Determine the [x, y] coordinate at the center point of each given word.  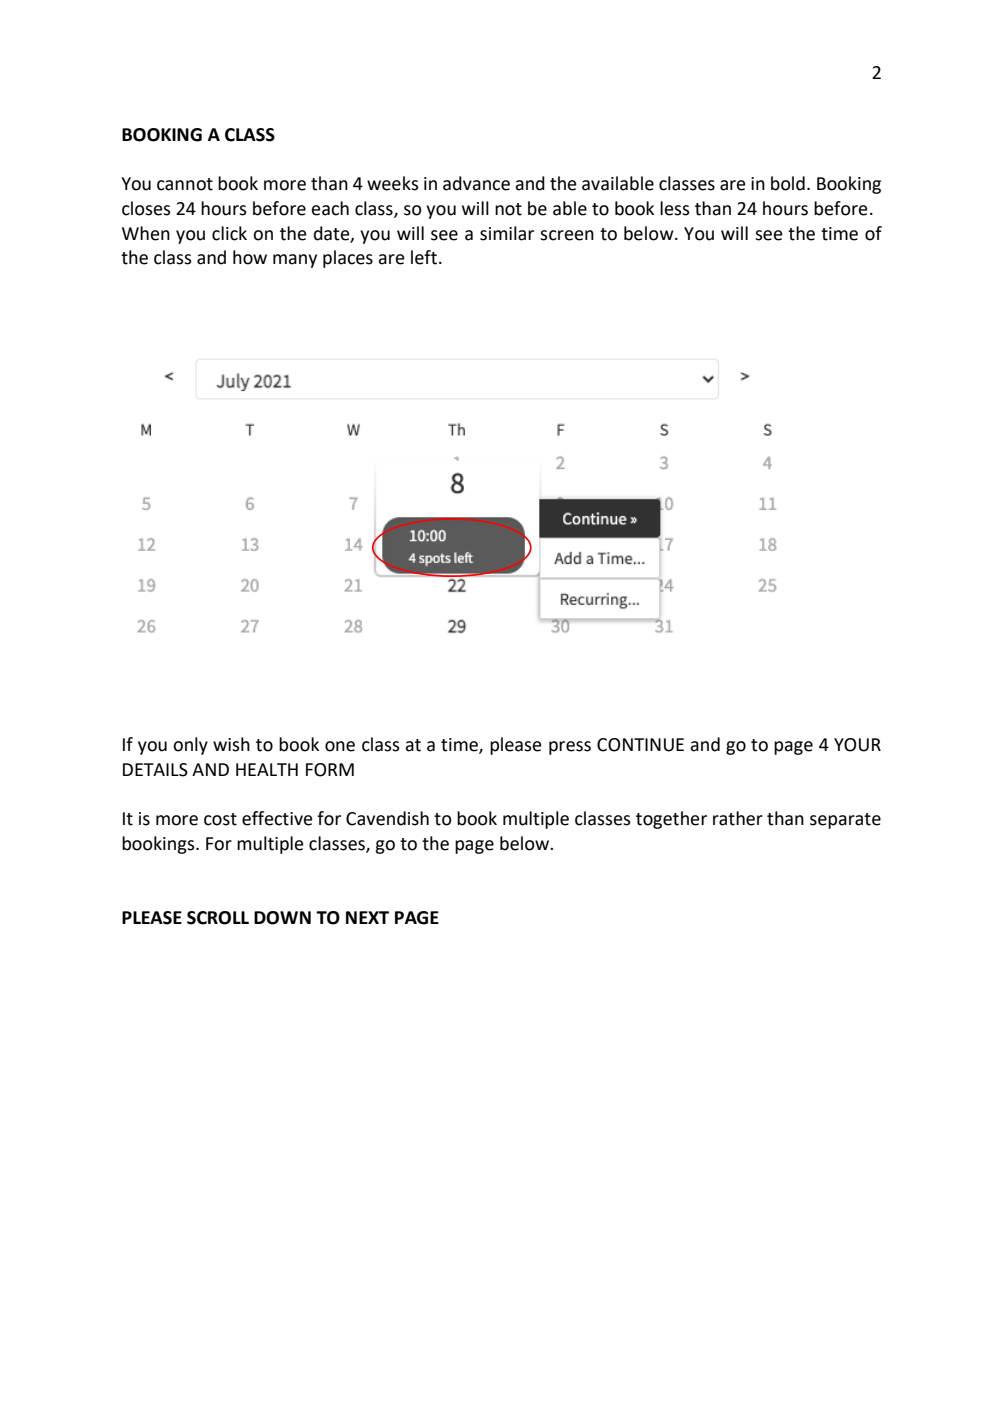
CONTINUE [640, 745]
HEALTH [267, 769]
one [340, 746]
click [229, 233]
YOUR [857, 745]
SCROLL [218, 918]
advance [476, 183]
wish [231, 744]
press [570, 748]
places [348, 259]
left [424, 257]
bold [788, 183]
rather [738, 818]
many [295, 261]
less [675, 208]
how [250, 257]
